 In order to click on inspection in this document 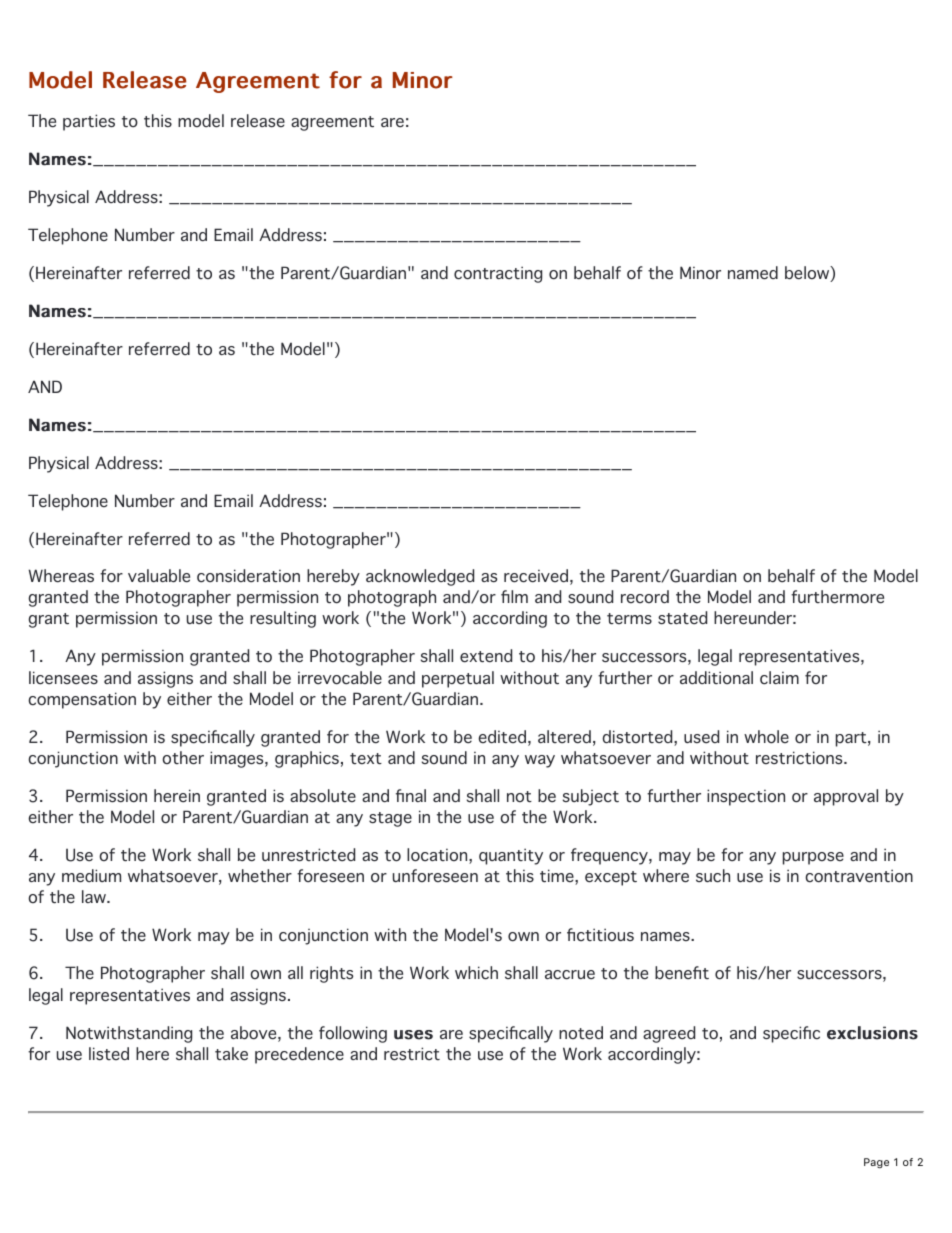, I will do `click(746, 797)`.
